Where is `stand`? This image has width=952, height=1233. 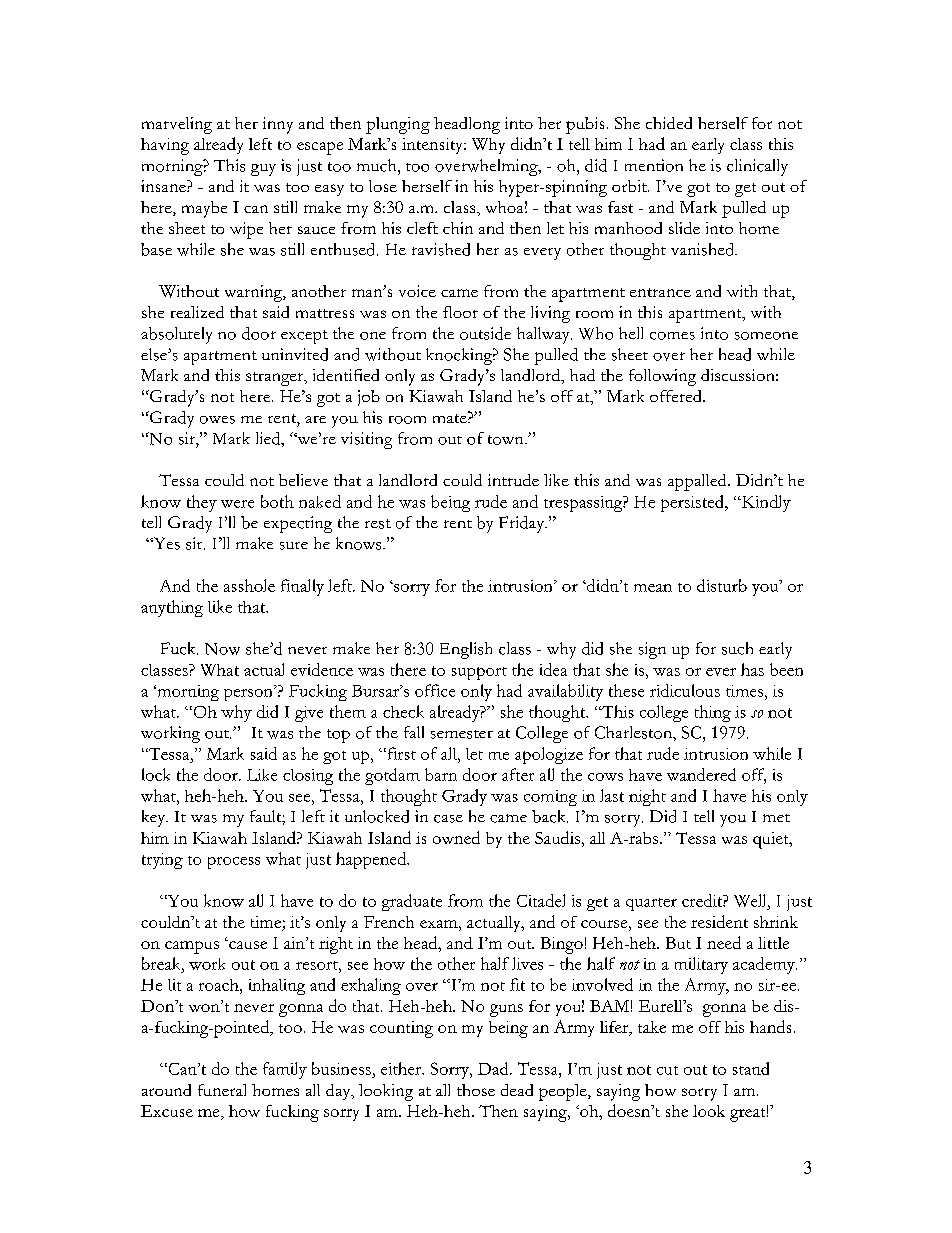 stand is located at coordinates (751, 1068).
